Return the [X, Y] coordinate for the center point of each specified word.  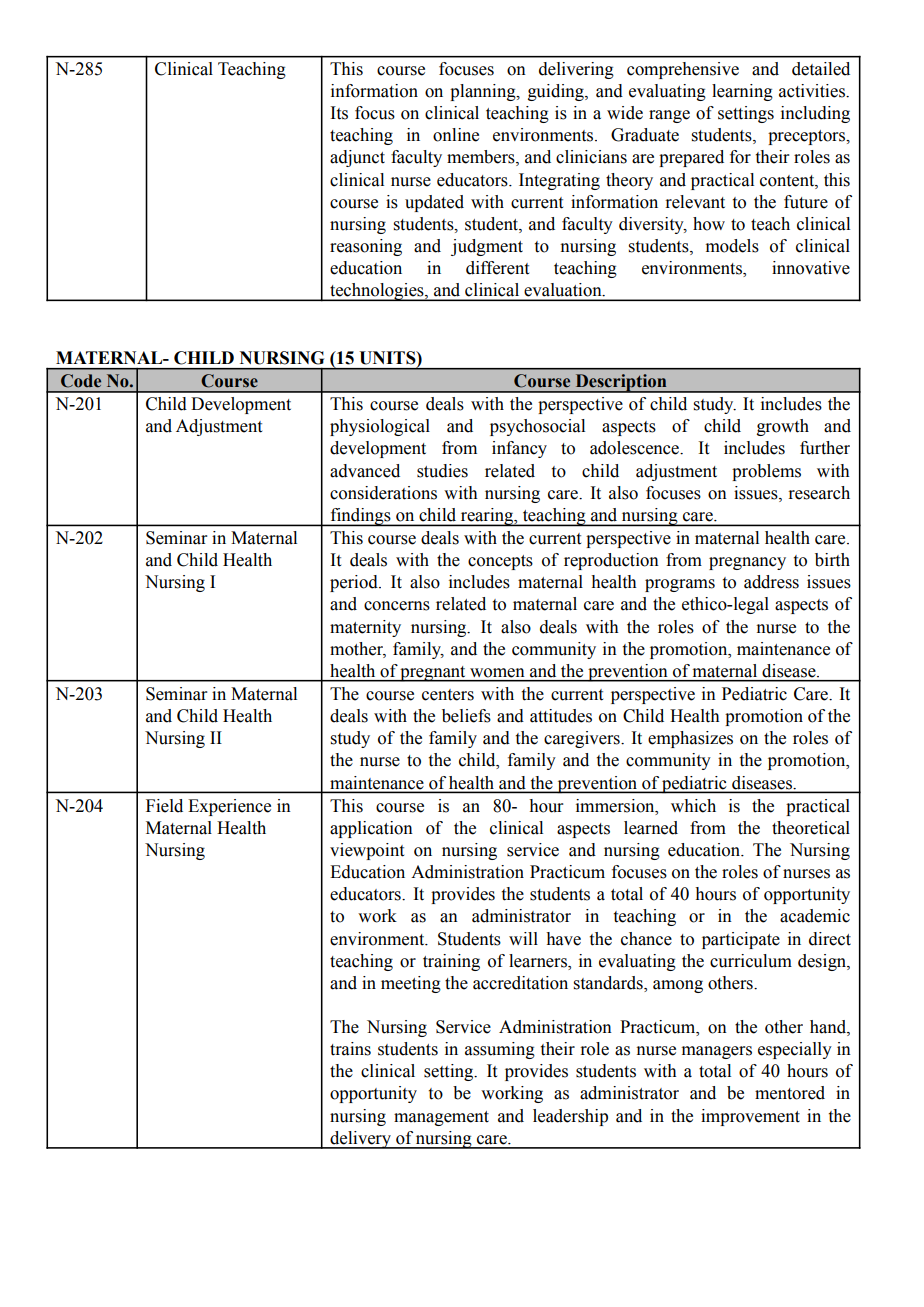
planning [484, 92]
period [355, 583]
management [441, 1118]
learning [742, 92]
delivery [360, 1140]
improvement [750, 1117]
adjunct [357, 158]
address [771, 582]
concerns [397, 606]
